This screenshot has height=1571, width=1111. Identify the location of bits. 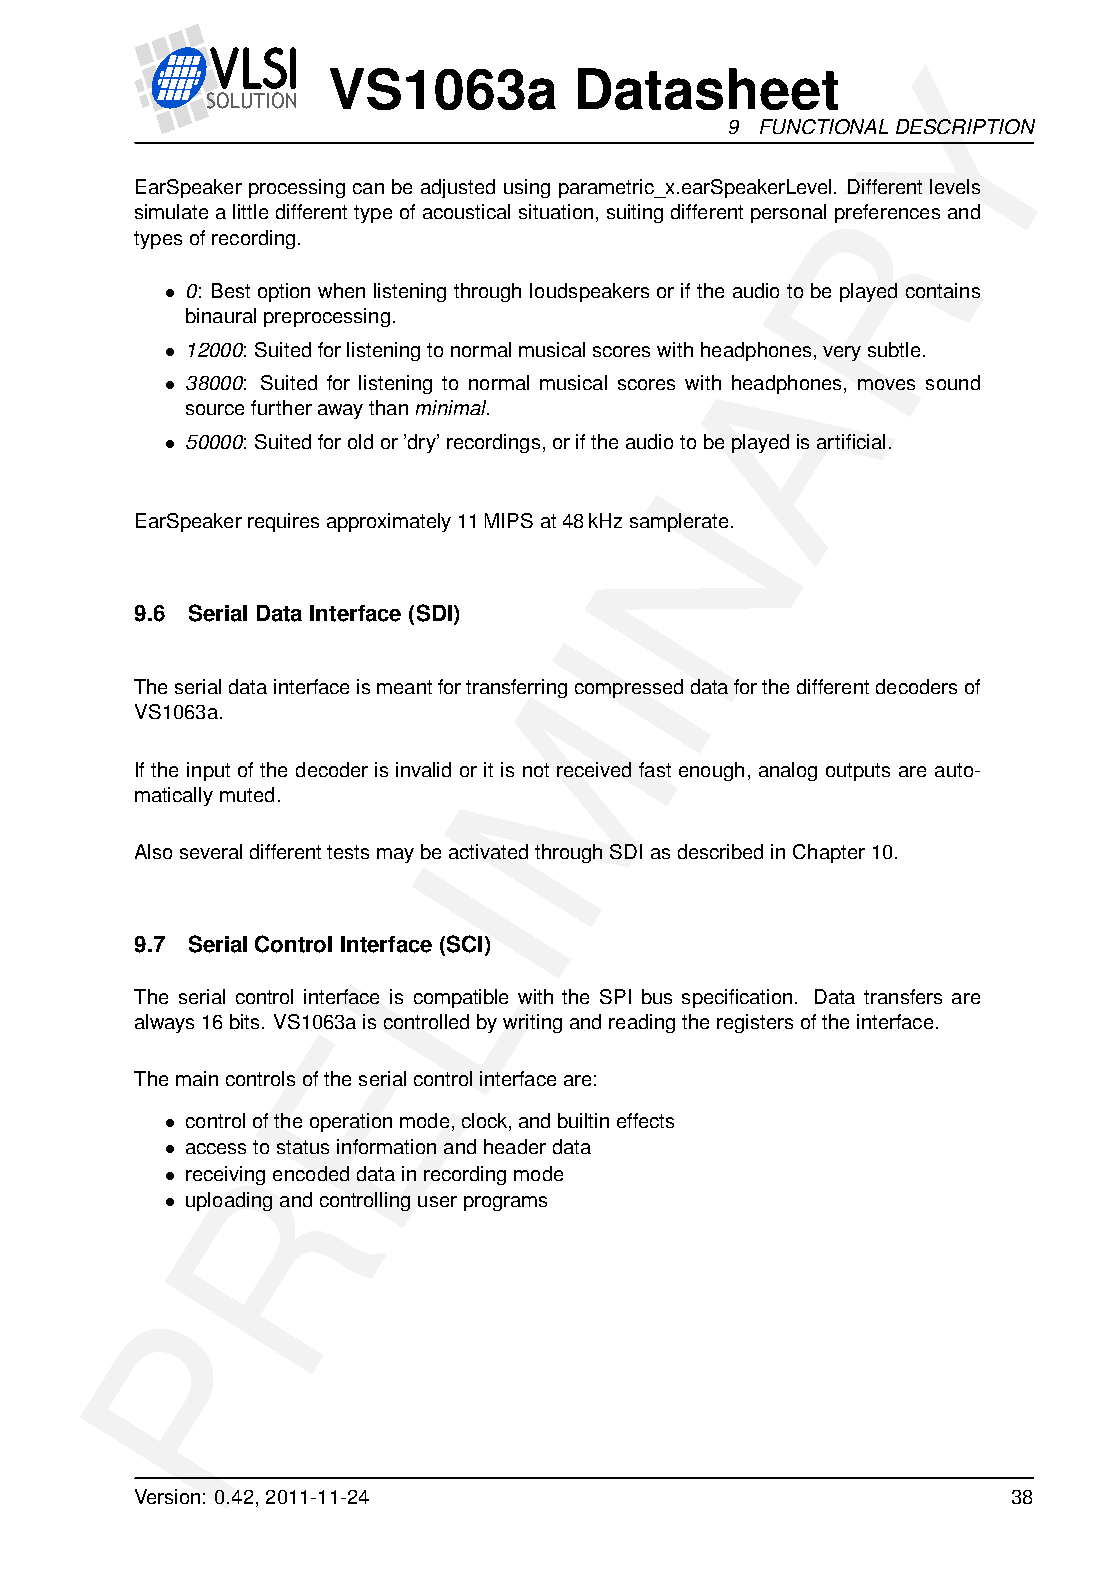
(246, 1021).
